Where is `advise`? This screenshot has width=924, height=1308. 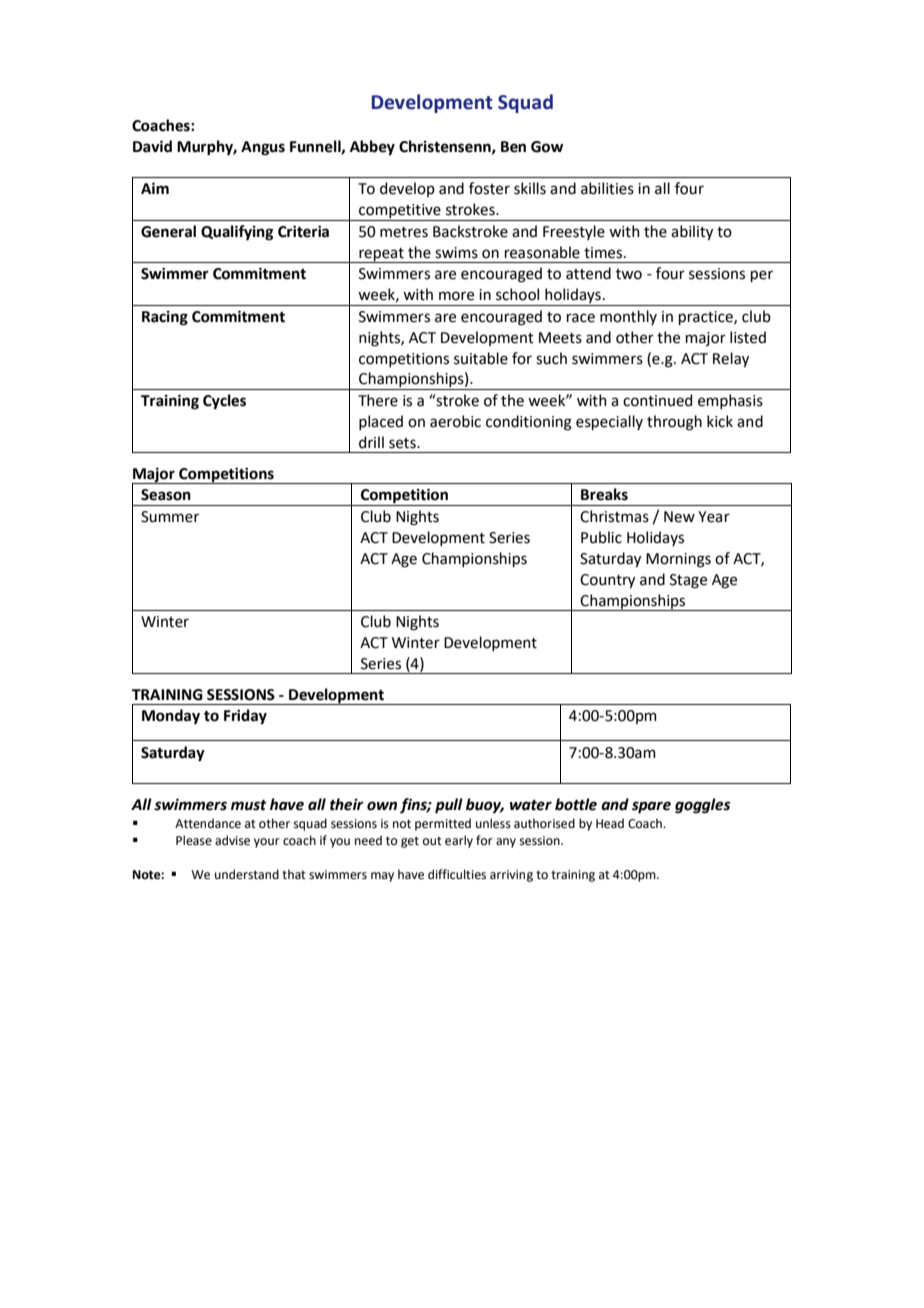 advise is located at coordinates (232, 840).
